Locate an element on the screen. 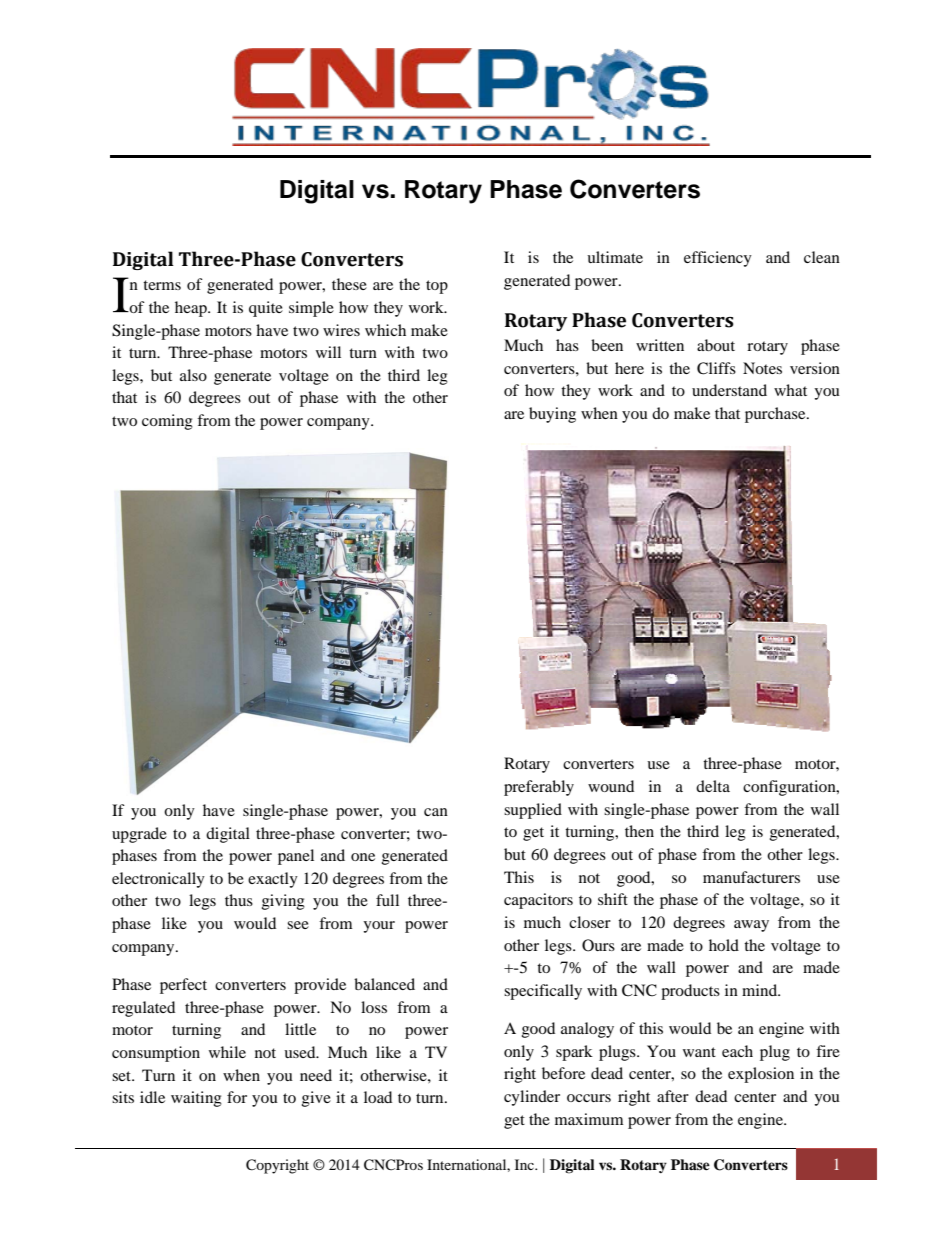 The image size is (952, 1233). preferably is located at coordinates (539, 788).
